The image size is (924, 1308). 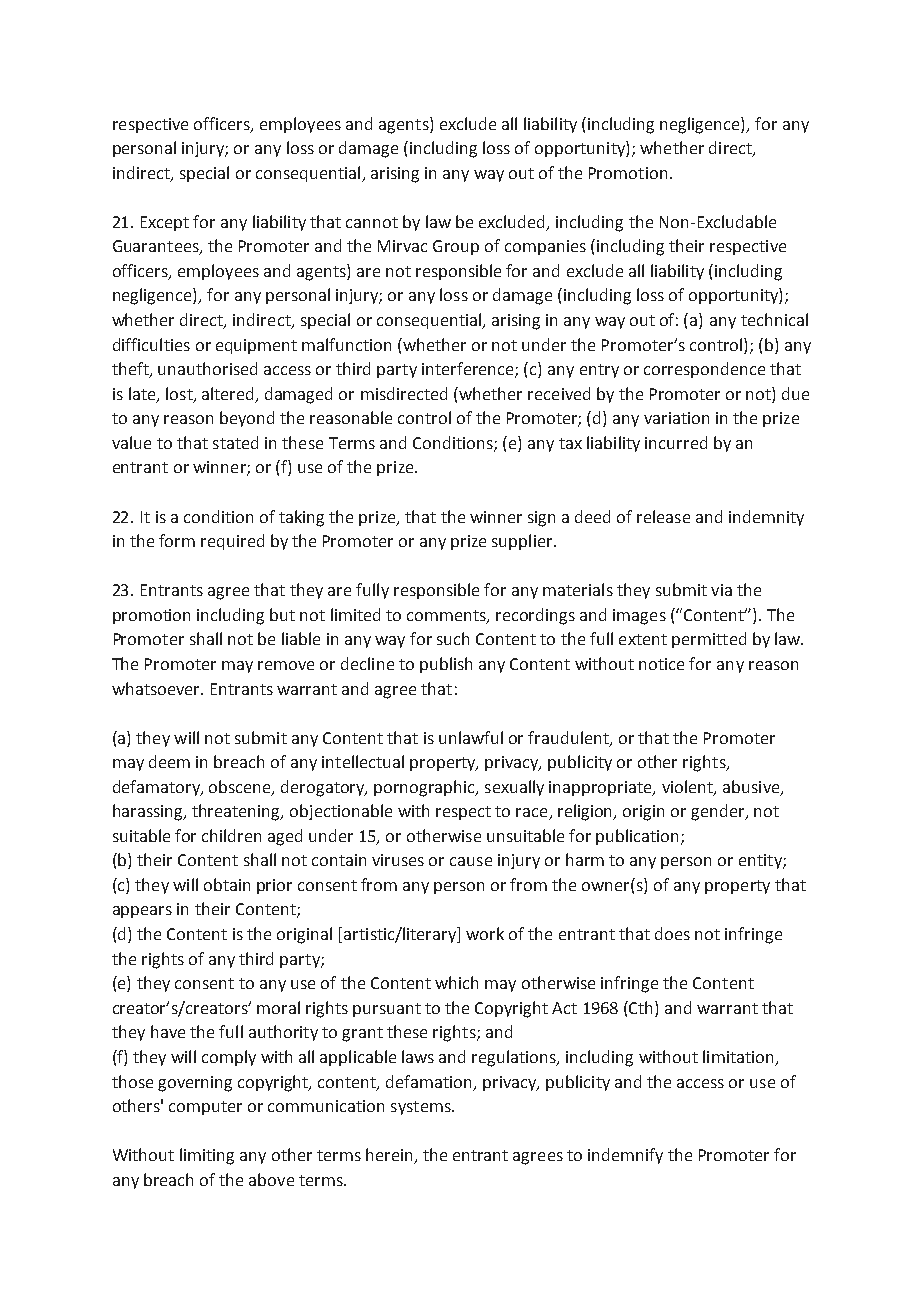 I want to click on whatsoever, so click(x=157, y=688).
